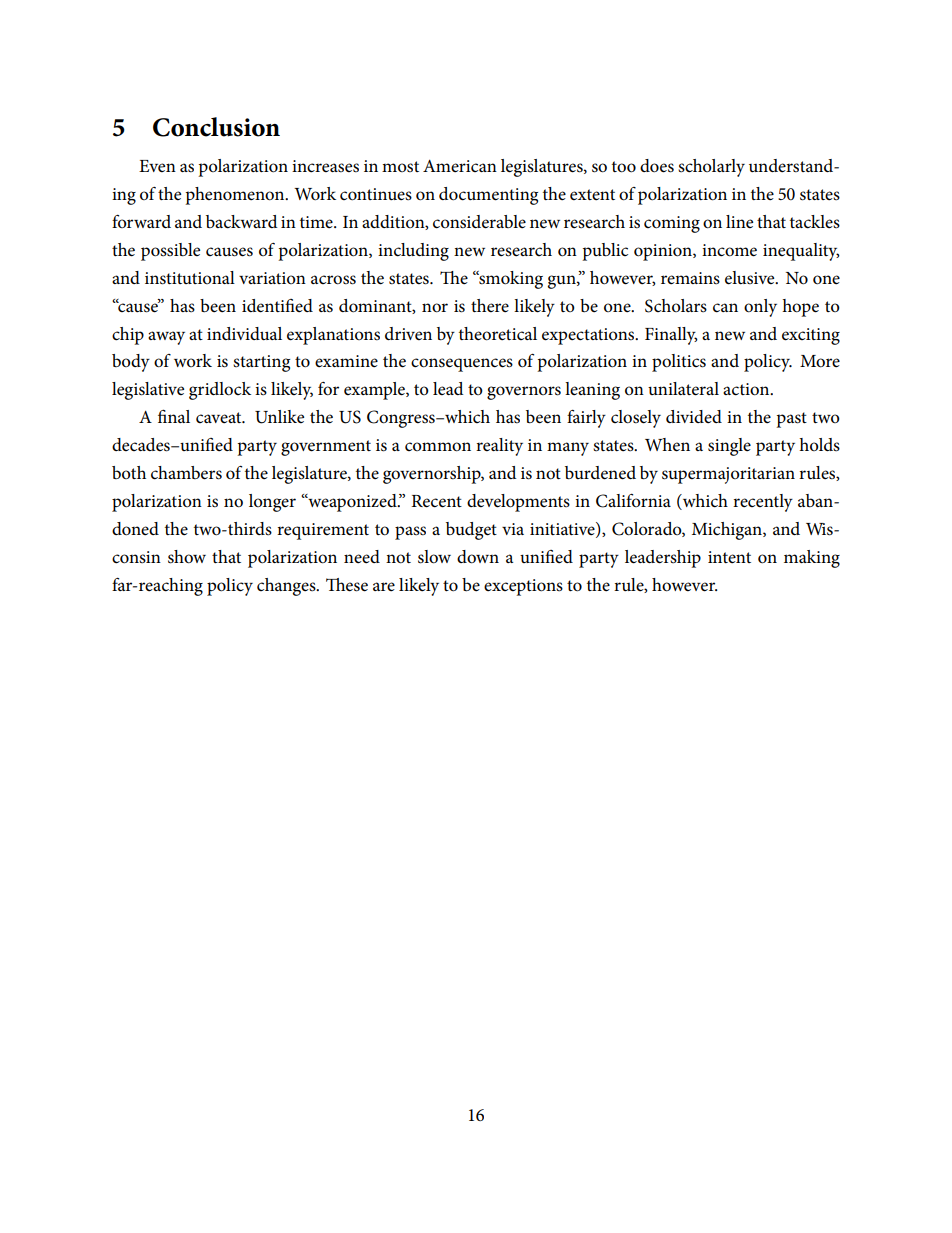 This screenshot has width=952, height=1233. What do you see at coordinates (216, 127) in the screenshot?
I see `Conclusion` at bounding box center [216, 127].
